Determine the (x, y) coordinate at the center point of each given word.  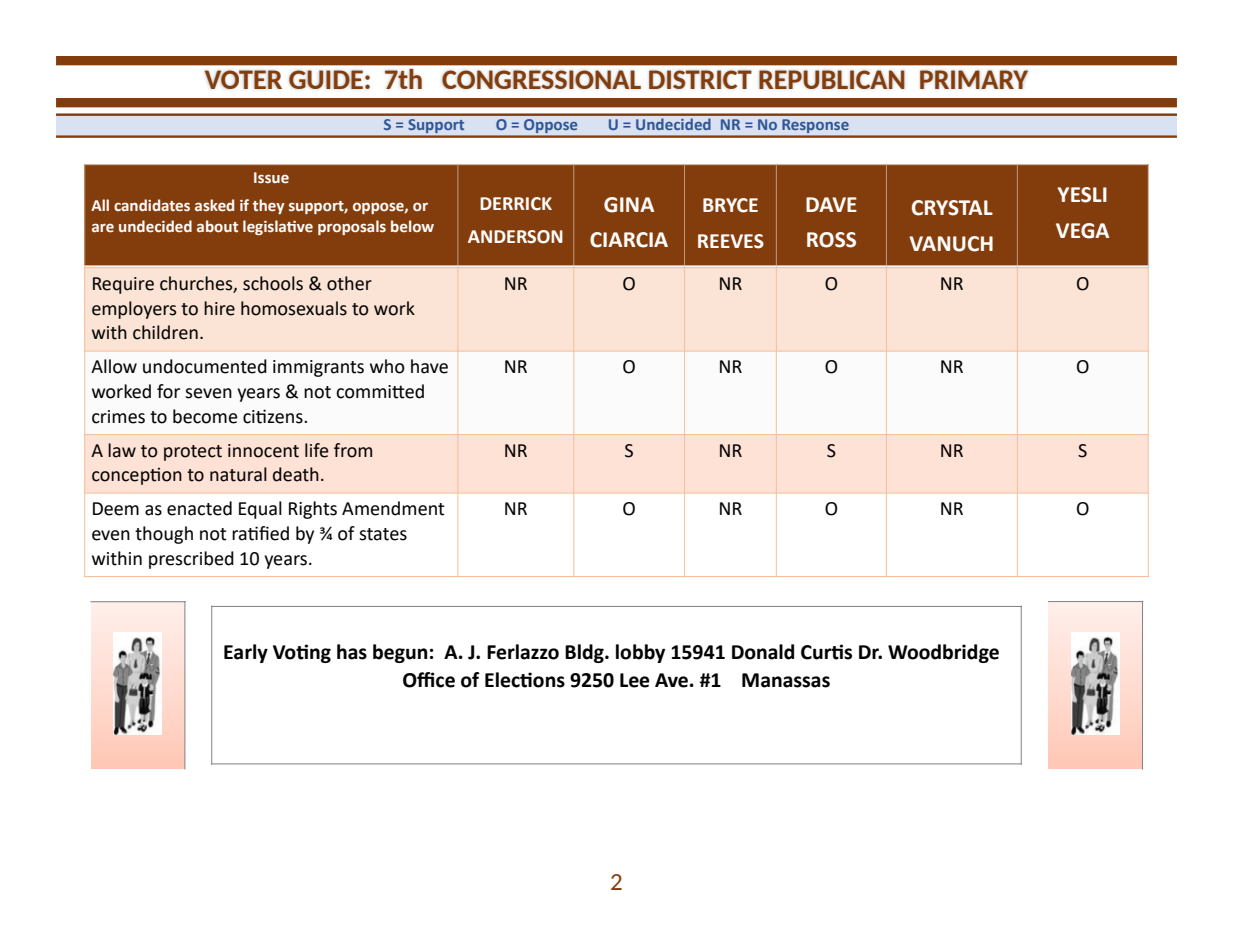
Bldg (585, 653)
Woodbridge (943, 653)
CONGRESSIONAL (541, 79)
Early (246, 653)
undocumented (205, 366)
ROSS (831, 240)
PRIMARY (974, 79)
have (429, 366)
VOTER (243, 79)
